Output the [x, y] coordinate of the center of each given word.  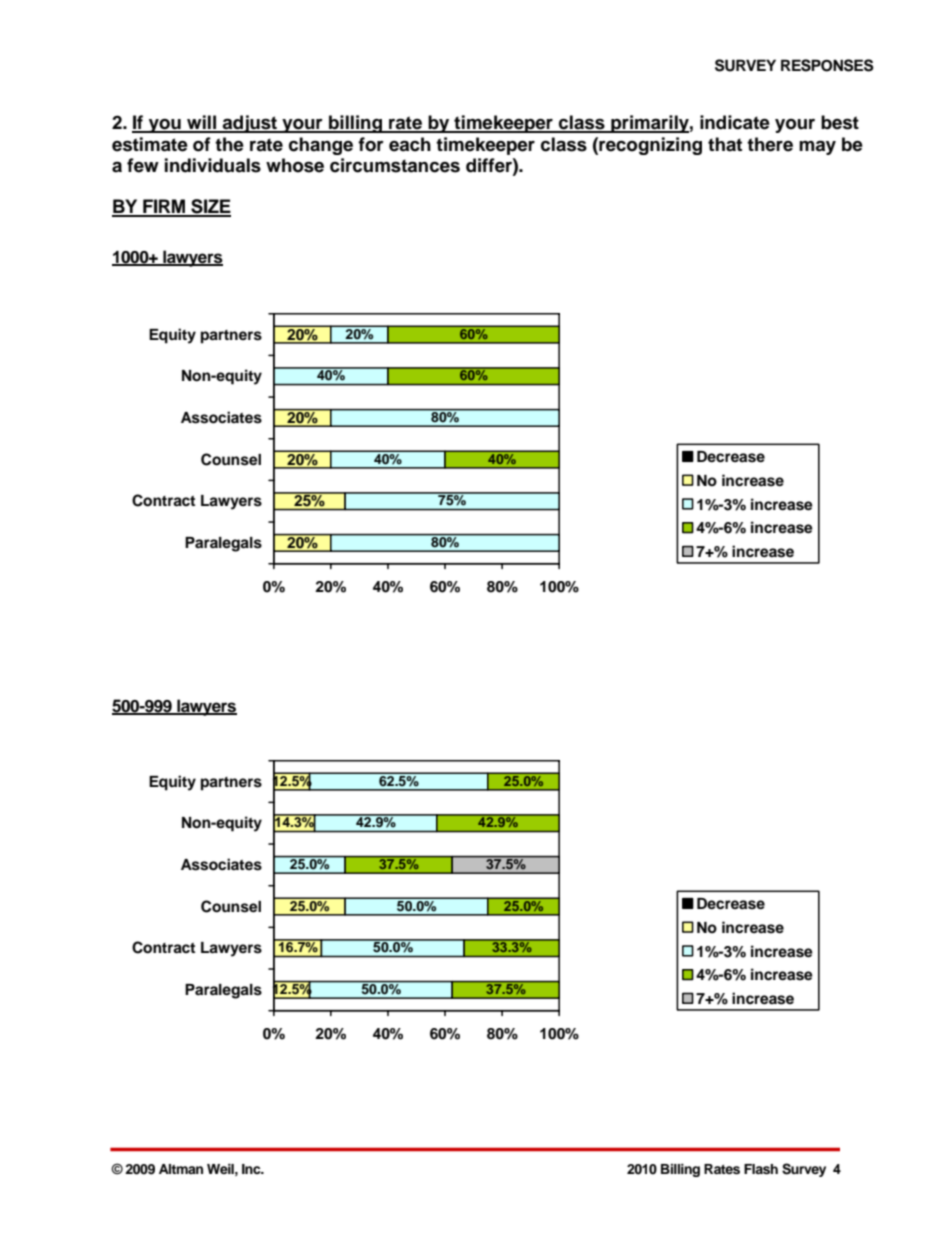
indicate [735, 122]
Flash [761, 1169]
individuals [213, 165]
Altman [181, 1169]
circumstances [395, 165]
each [410, 144]
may [817, 147]
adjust [249, 124]
